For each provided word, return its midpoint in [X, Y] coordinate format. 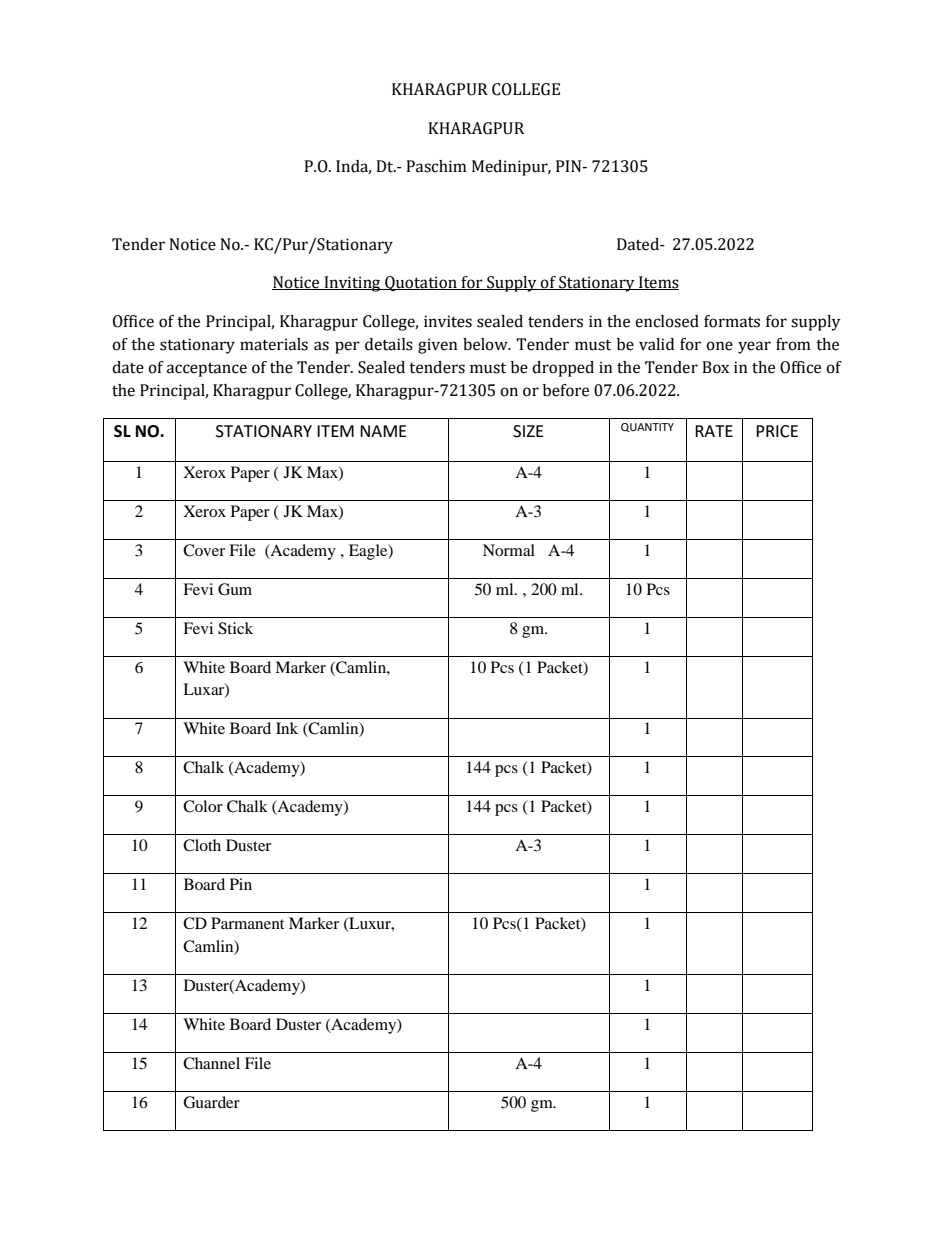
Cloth [202, 845]
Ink [287, 728]
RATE [714, 431]
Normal [509, 550]
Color [203, 806]
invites [448, 321]
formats [732, 321]
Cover [204, 550]
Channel [211, 1063]
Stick [235, 628]
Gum [235, 589]
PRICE [777, 431]
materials [274, 344]
